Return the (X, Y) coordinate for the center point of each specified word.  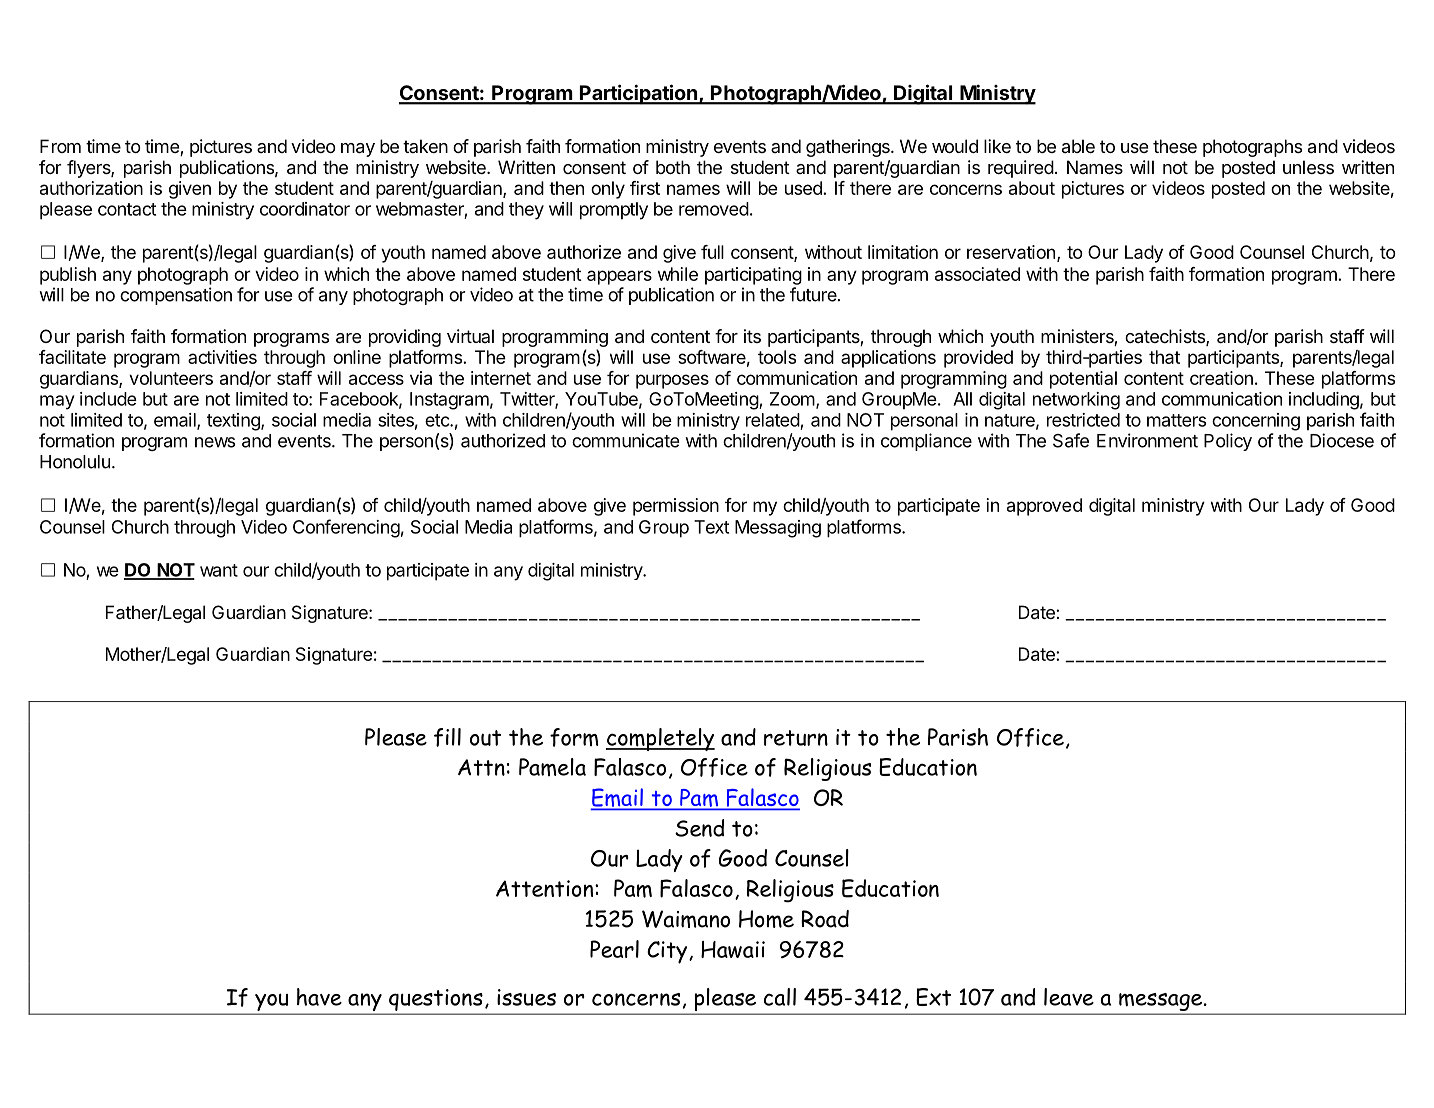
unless (1308, 167)
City (668, 952)
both (673, 167)
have (319, 997)
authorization (91, 188)
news (215, 442)
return (796, 738)
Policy (1228, 442)
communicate (626, 440)
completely (660, 739)
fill (447, 737)
